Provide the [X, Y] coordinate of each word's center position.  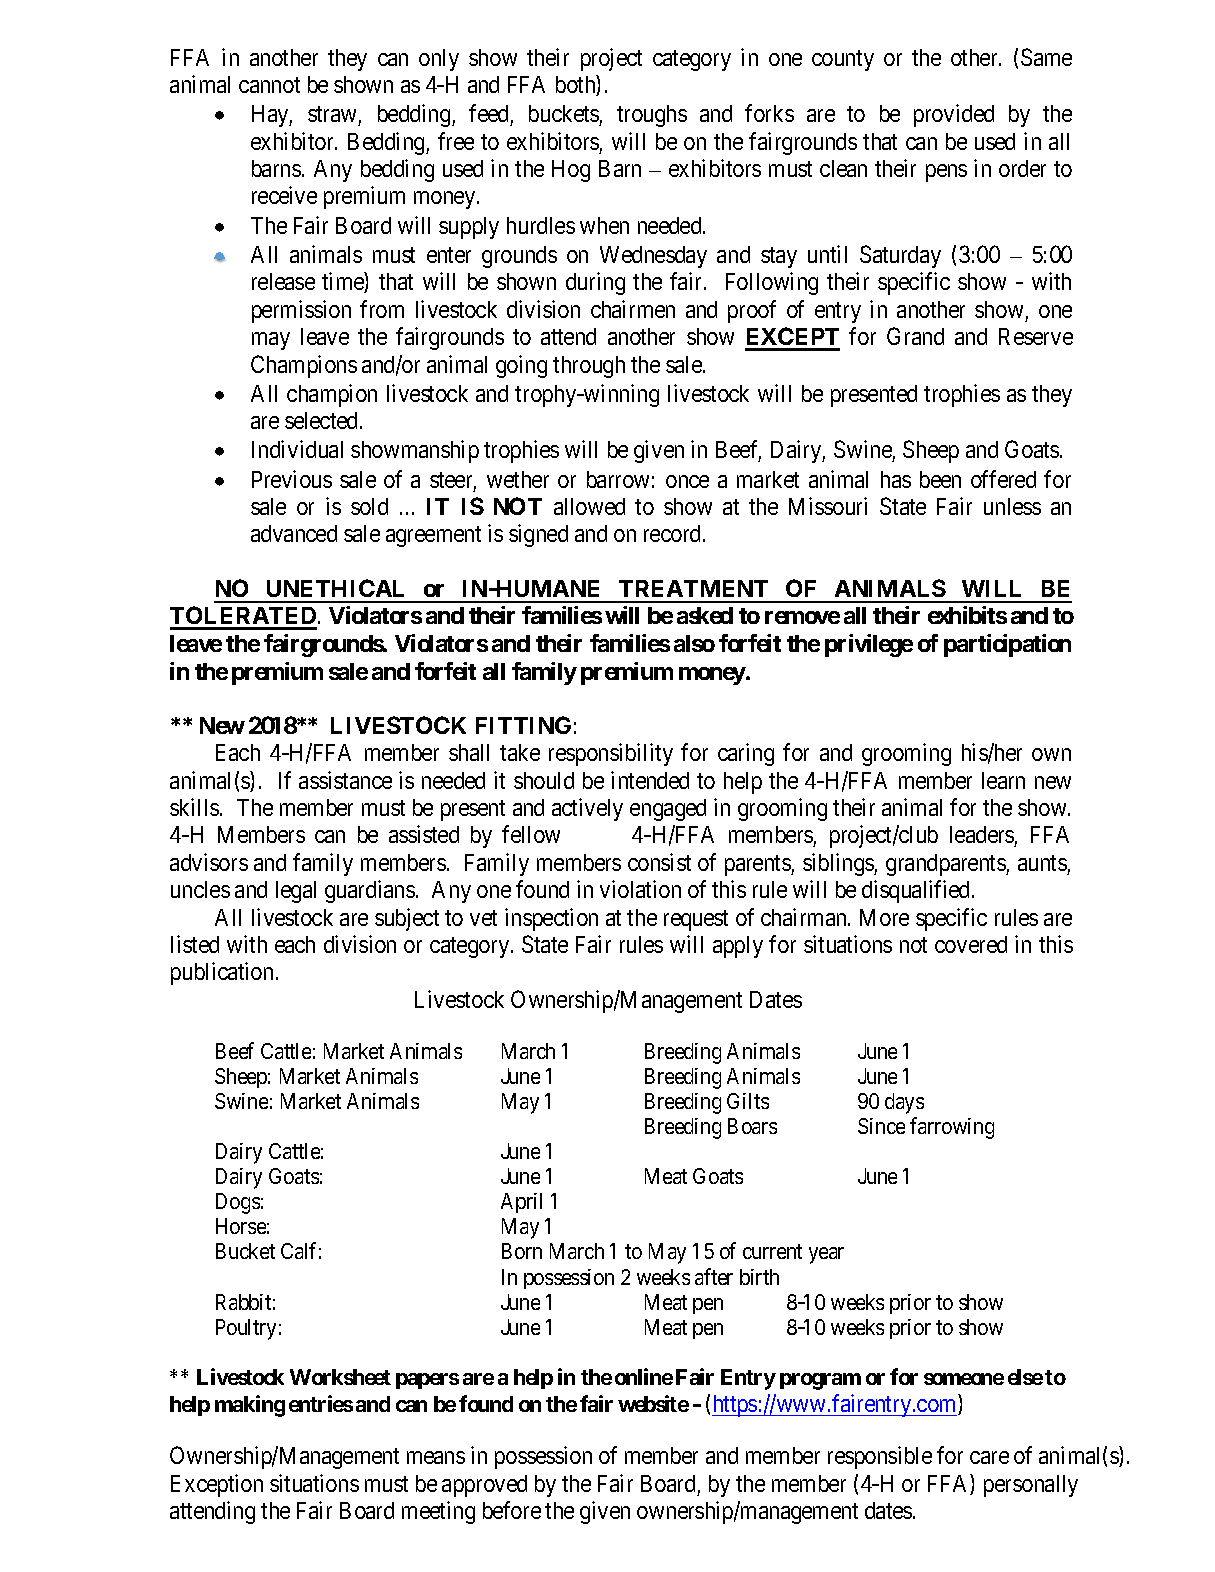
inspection [551, 919]
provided [954, 115]
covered [971, 944]
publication [222, 973]
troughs [652, 116]
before [512, 1510]
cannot [269, 85]
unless [1012, 506]
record [674, 533]
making [250, 1406]
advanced [294, 533]
